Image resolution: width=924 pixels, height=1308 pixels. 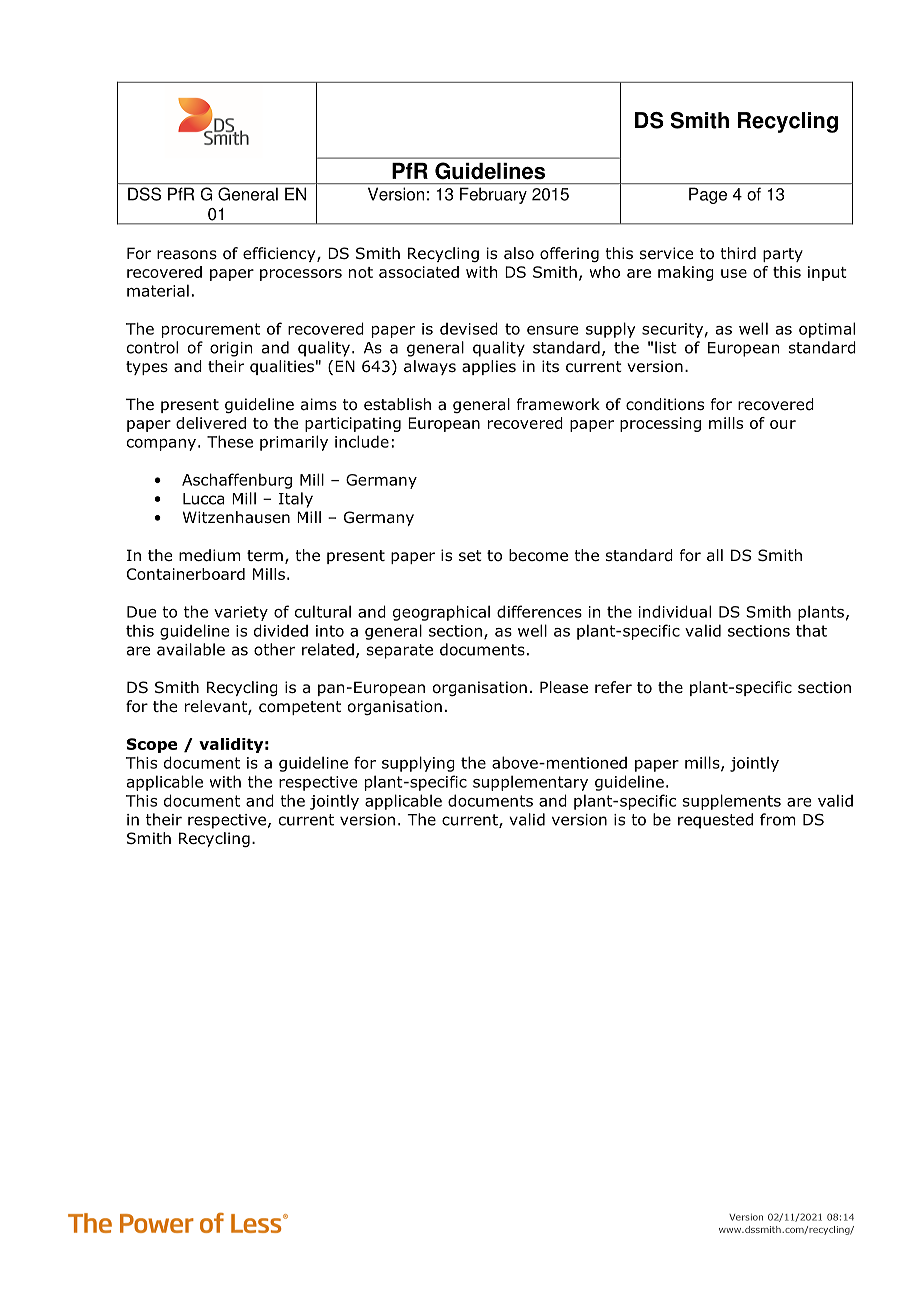 What do you see at coordinates (191, 649) in the document?
I see `available` at bounding box center [191, 649].
